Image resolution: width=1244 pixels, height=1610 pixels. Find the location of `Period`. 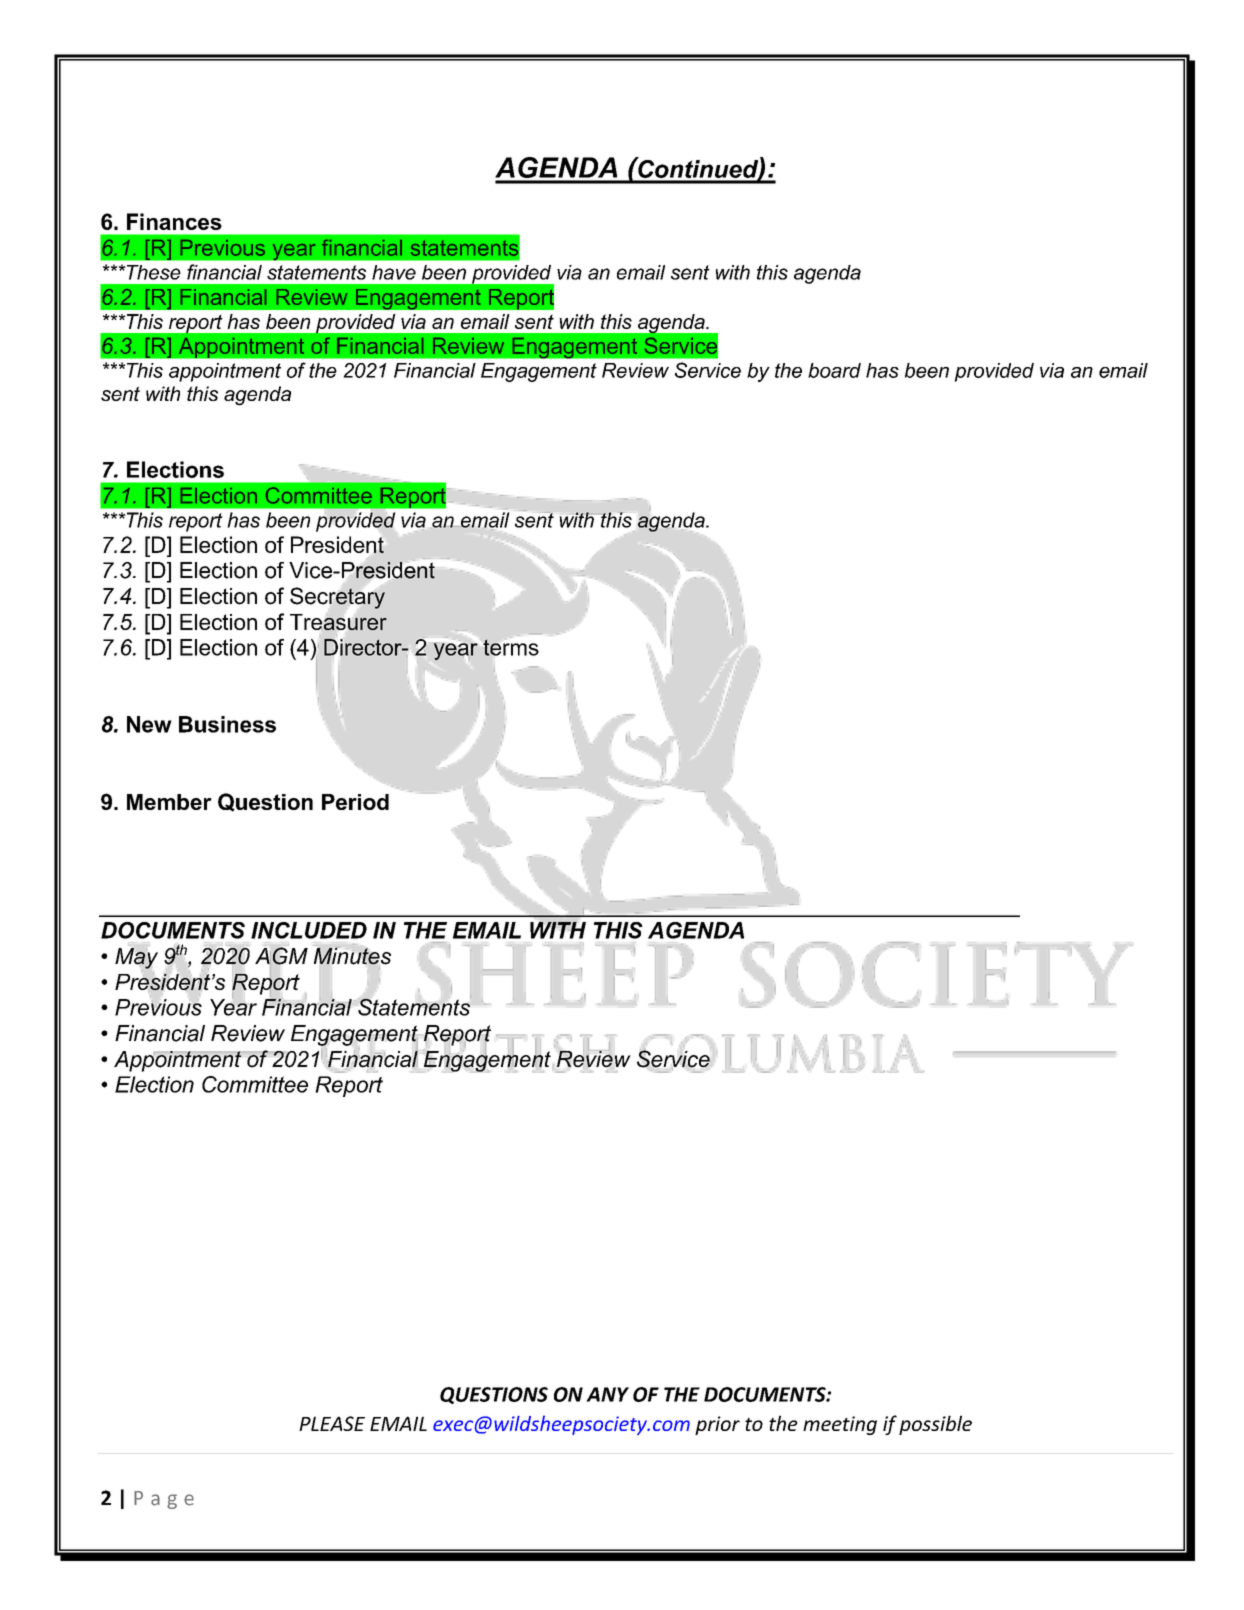

Period is located at coordinates (355, 802).
